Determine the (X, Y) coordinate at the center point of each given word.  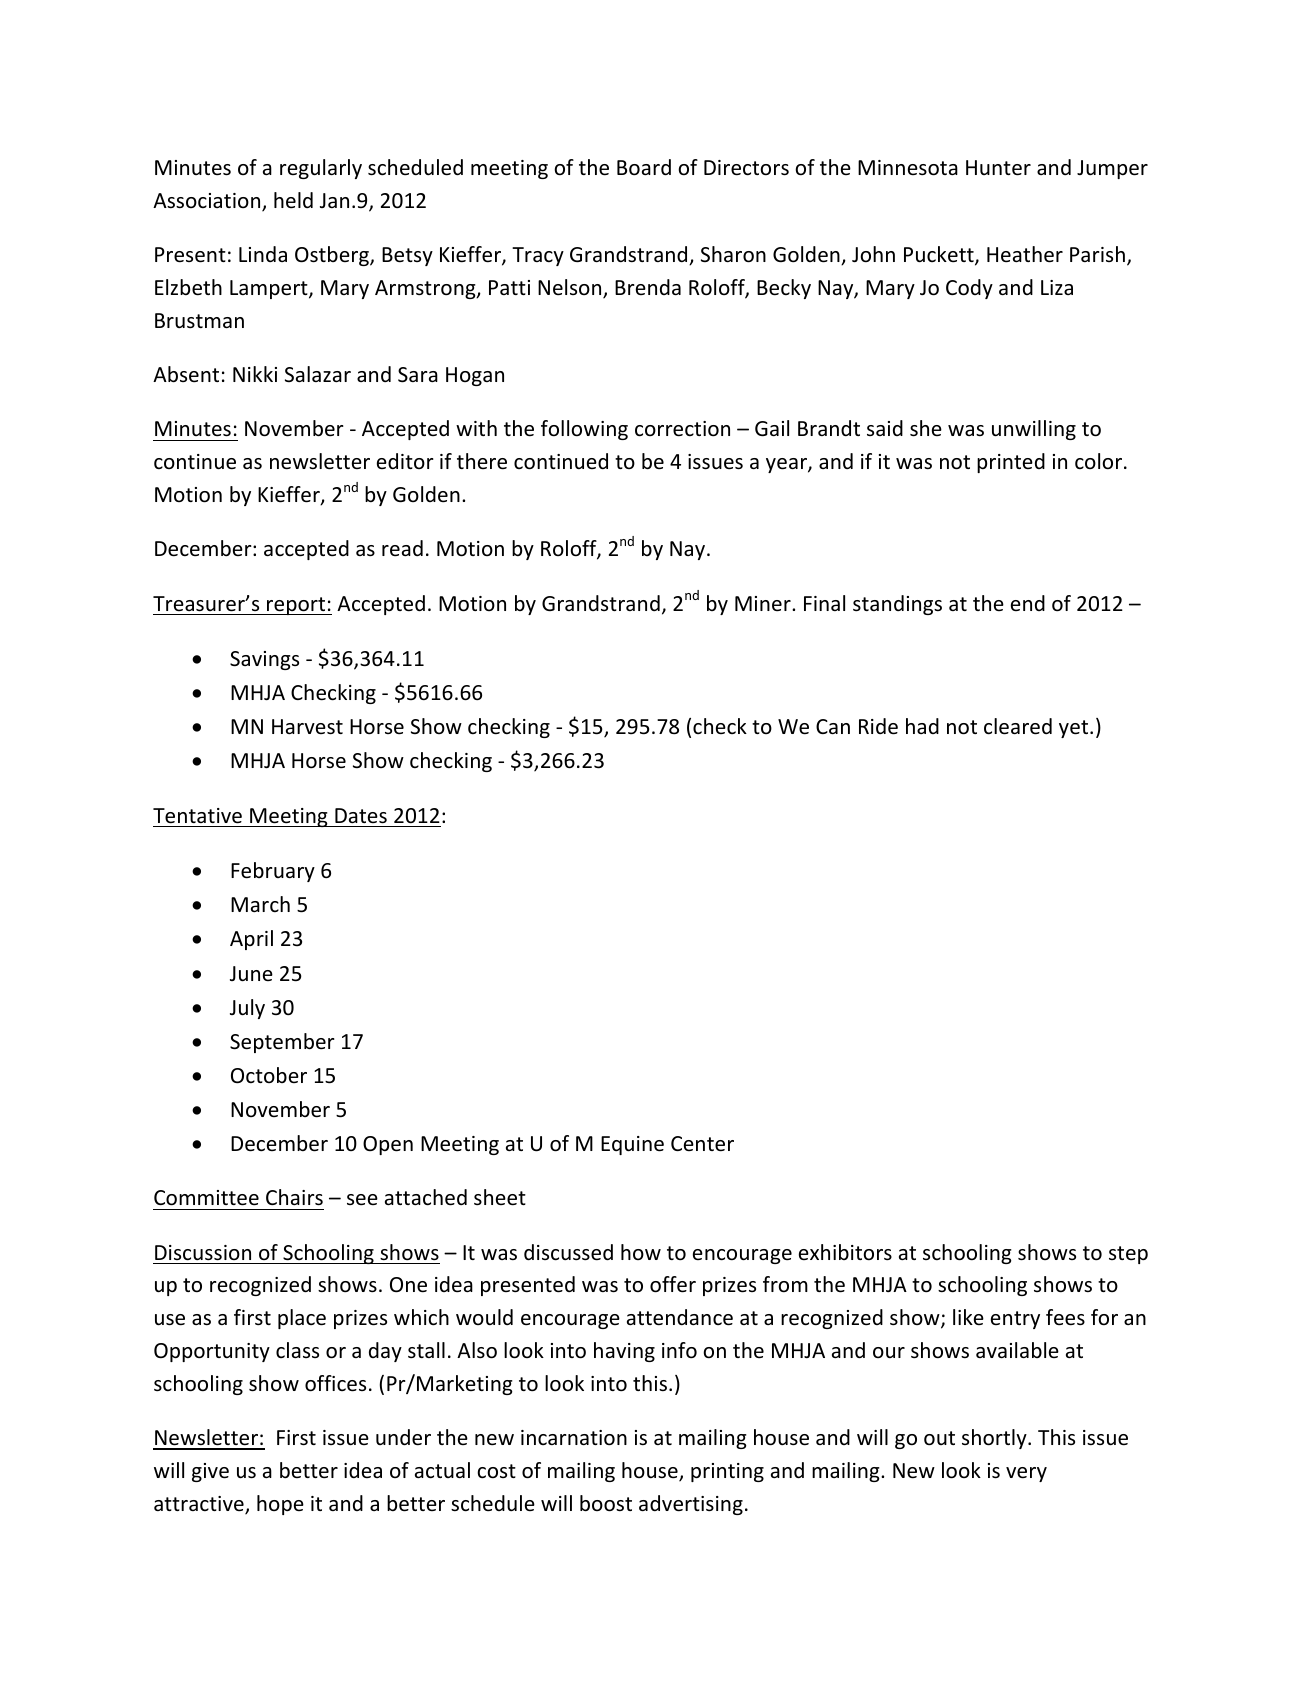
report (296, 606)
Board (644, 167)
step (1128, 1255)
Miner (764, 604)
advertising (691, 1505)
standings (897, 605)
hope (280, 1505)
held (293, 200)
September (282, 1043)
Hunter (998, 168)
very (1026, 1474)
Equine (632, 1145)
